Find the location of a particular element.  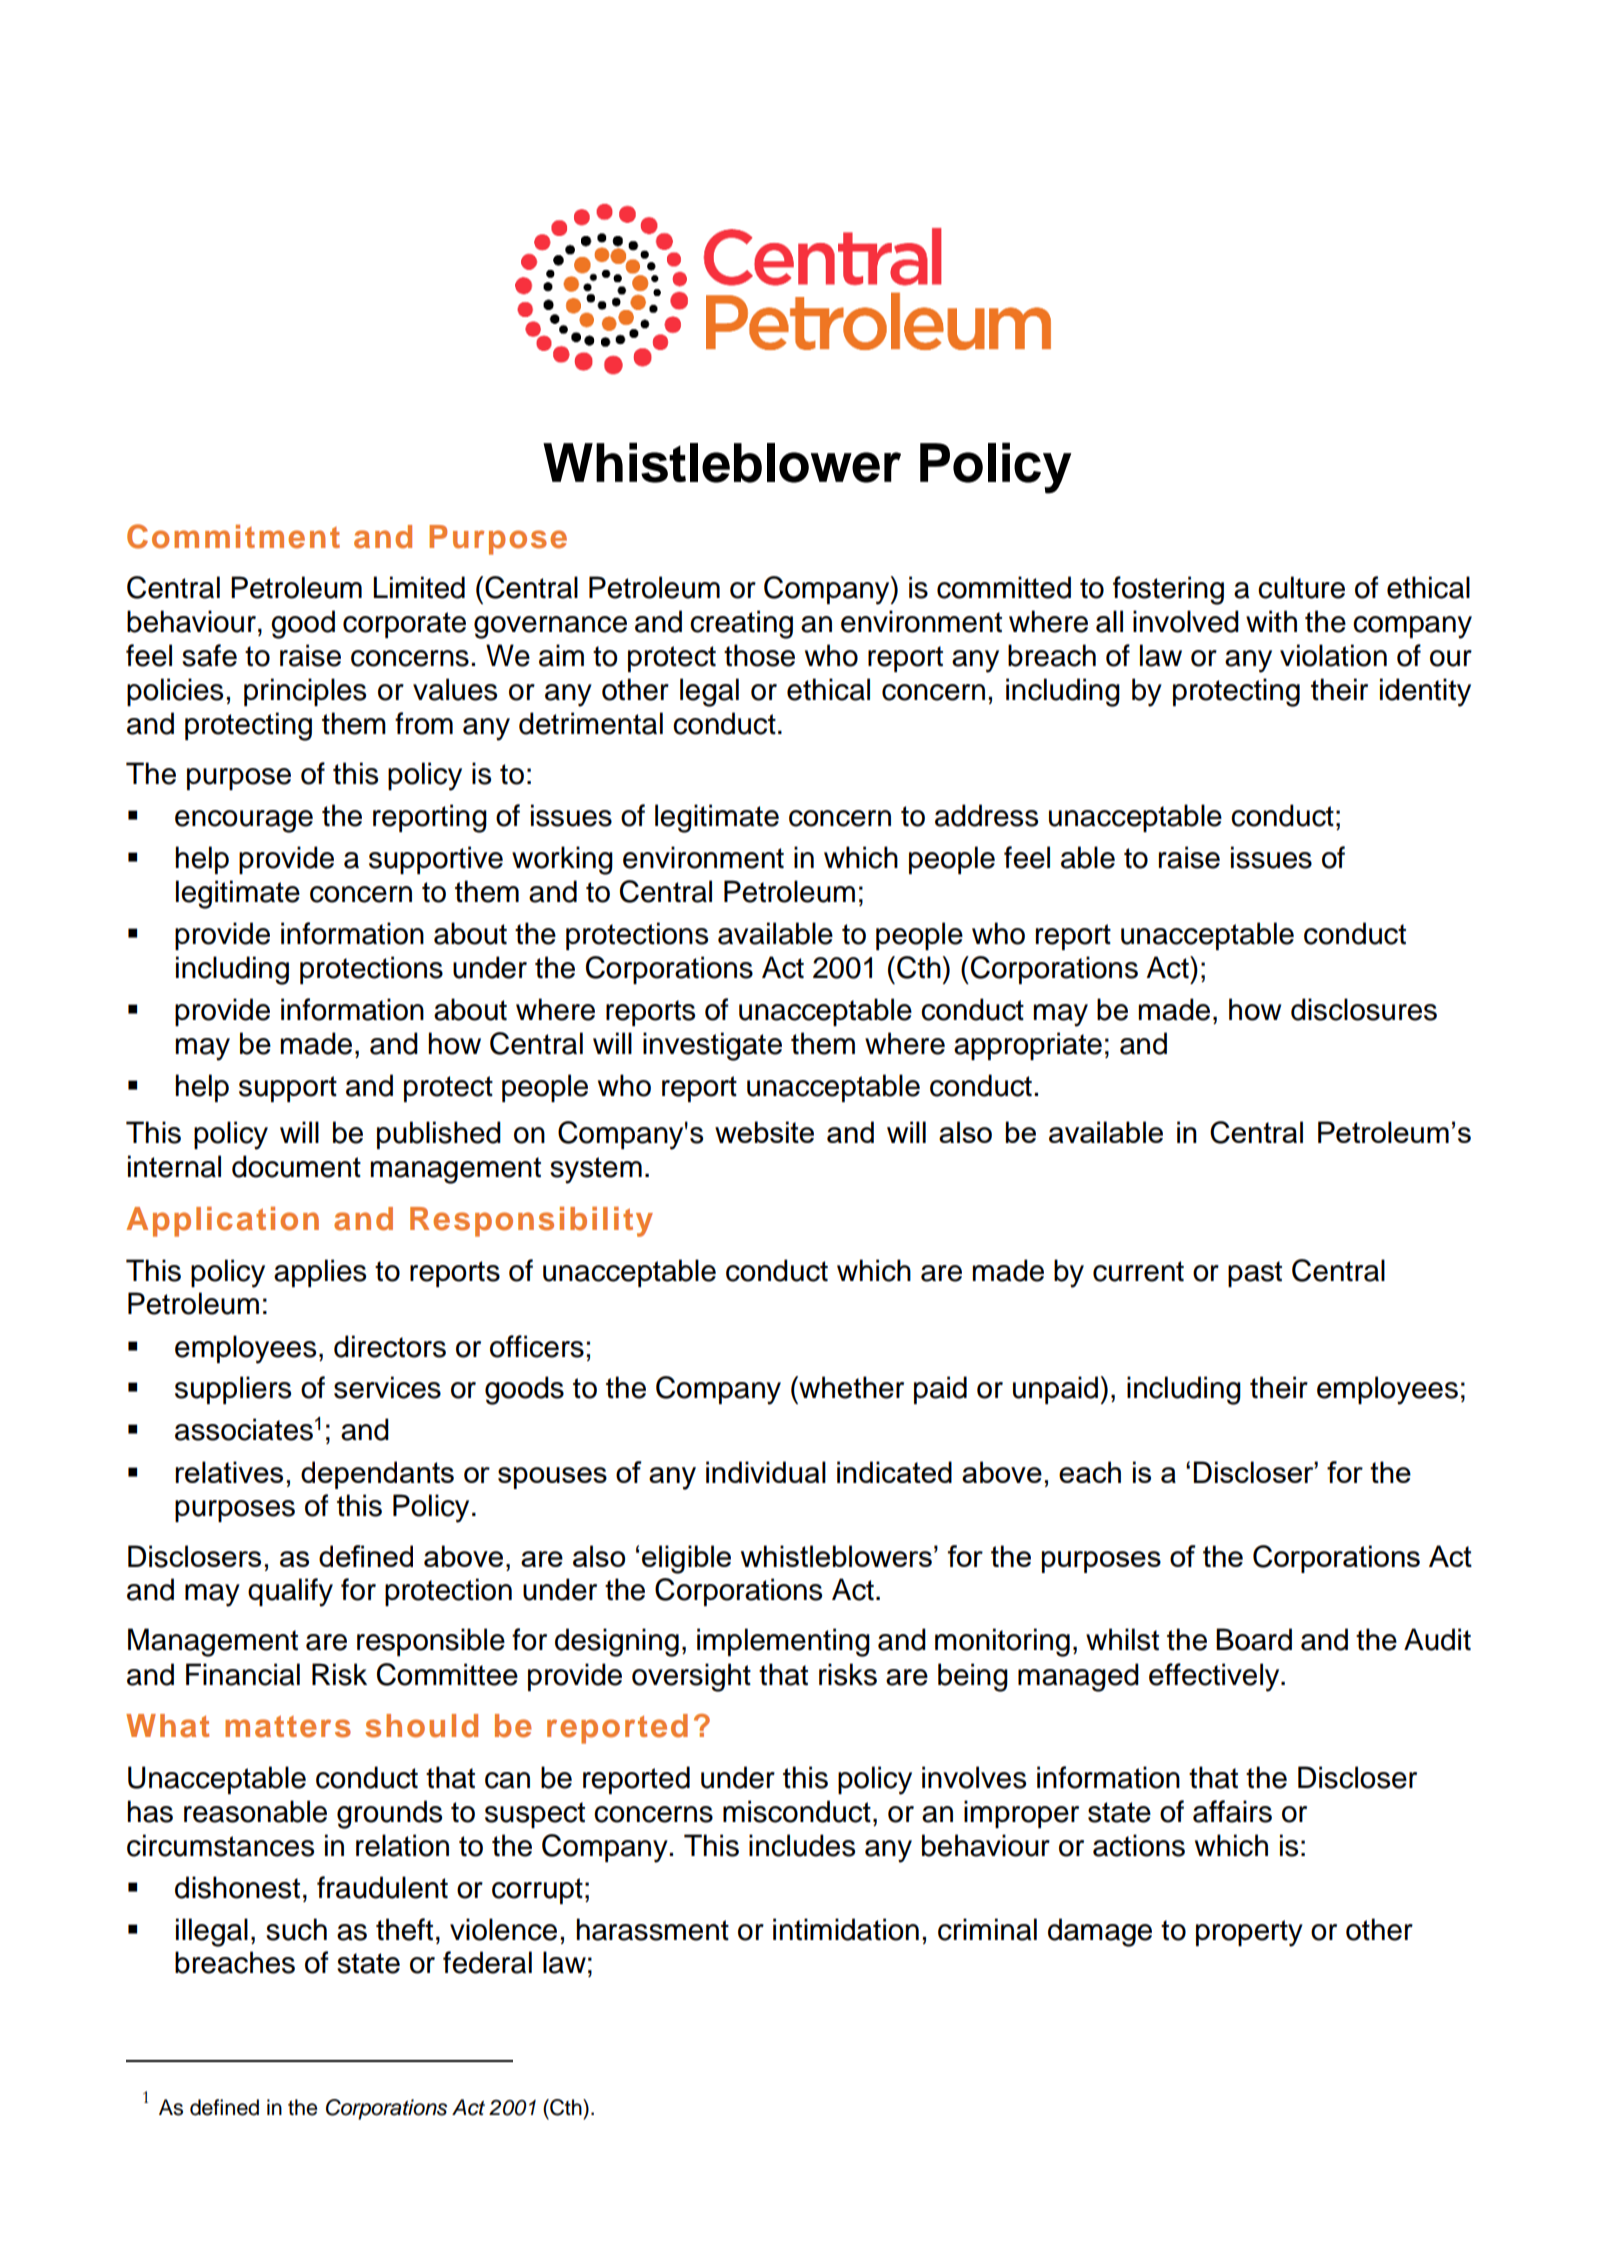

such is located at coordinates (296, 1929).
